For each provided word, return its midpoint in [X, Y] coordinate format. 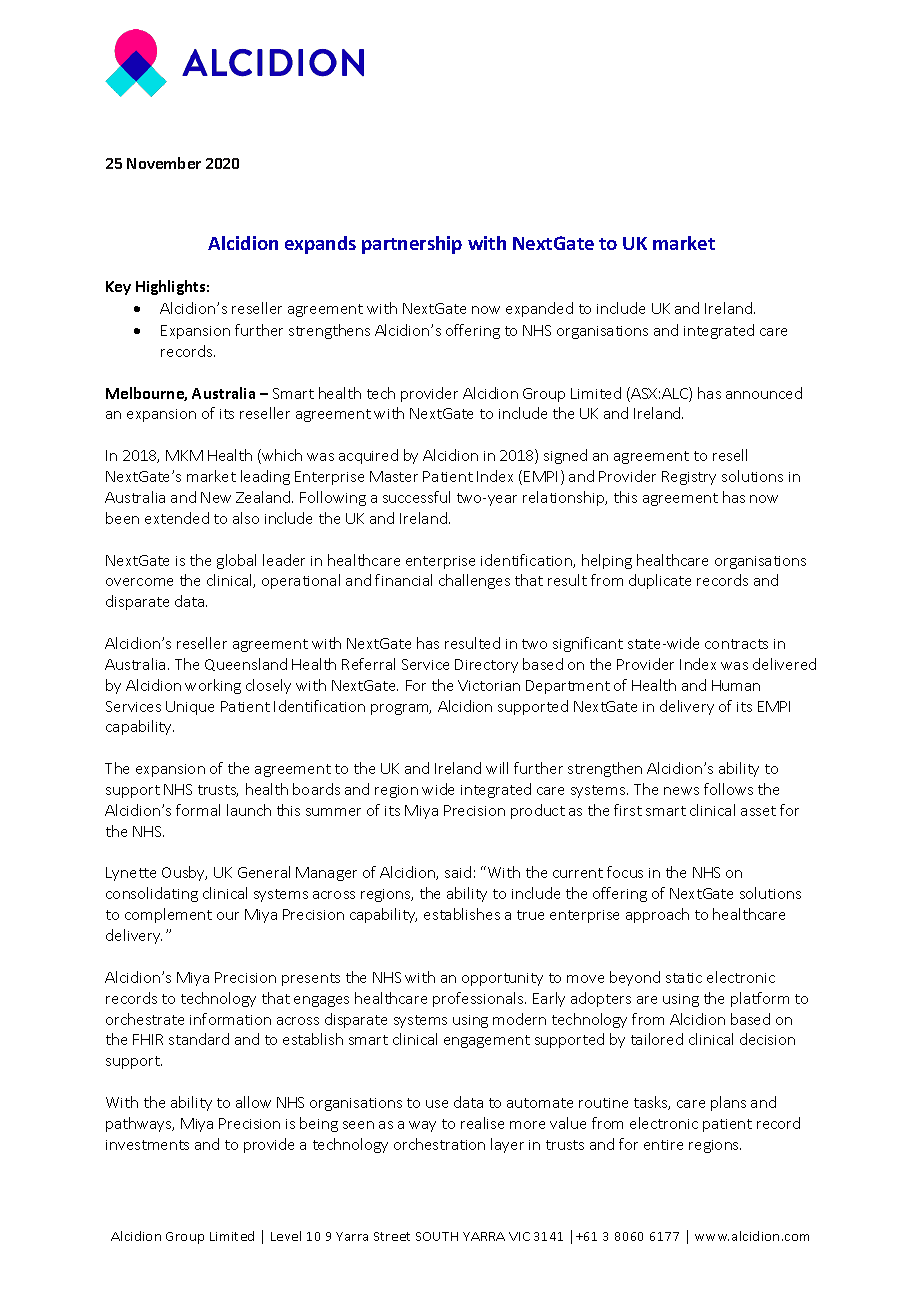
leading [265, 477]
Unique [190, 708]
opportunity [502, 979]
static [684, 978]
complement [168, 915]
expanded [539, 309]
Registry [689, 478]
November [164, 163]
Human [736, 685]
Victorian [489, 685]
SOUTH [437, 1236]
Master [394, 476]
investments [147, 1145]
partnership [412, 245]
